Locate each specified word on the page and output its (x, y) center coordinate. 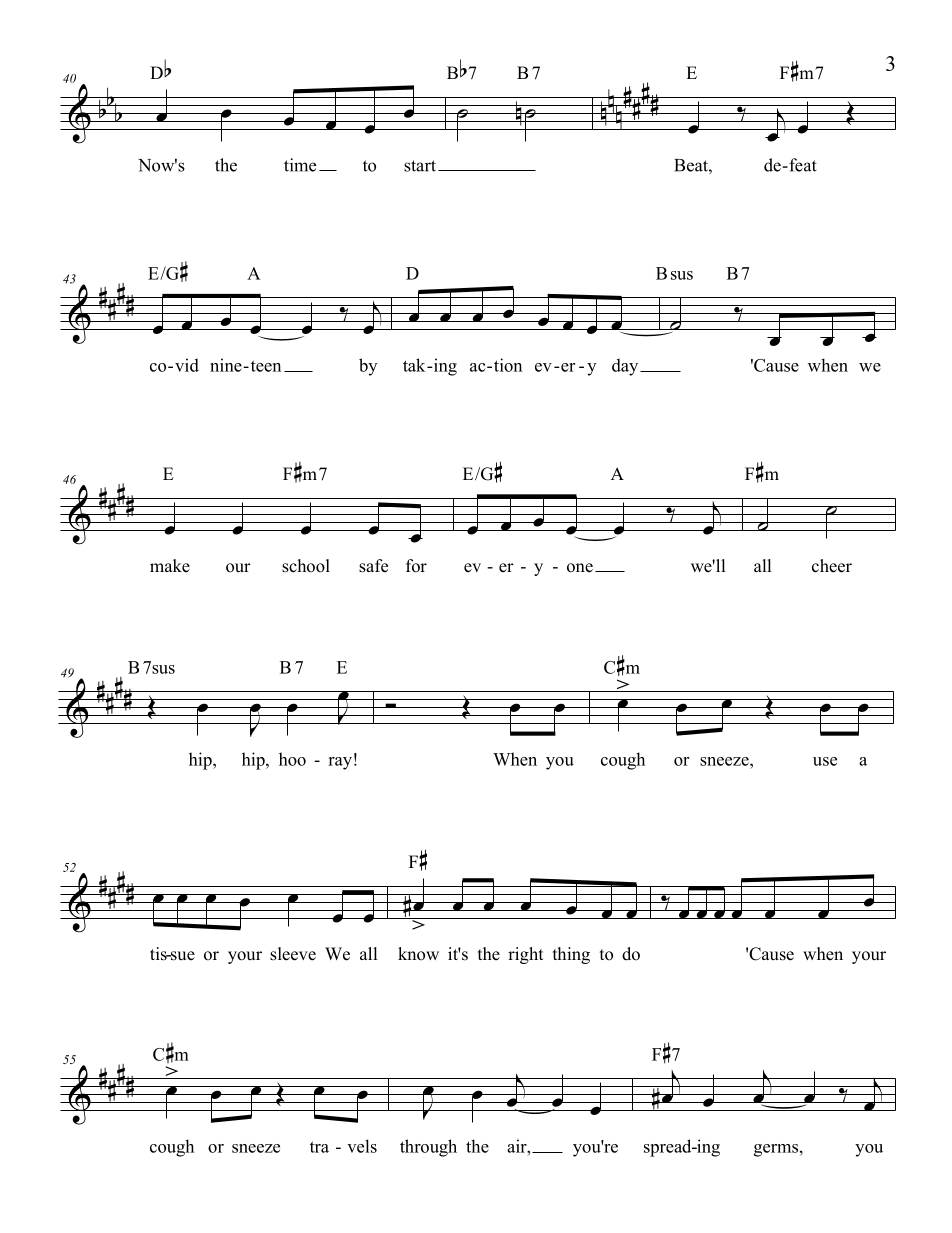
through (428, 1148)
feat (802, 165)
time (300, 165)
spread (669, 1148)
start (420, 166)
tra (319, 1147)
